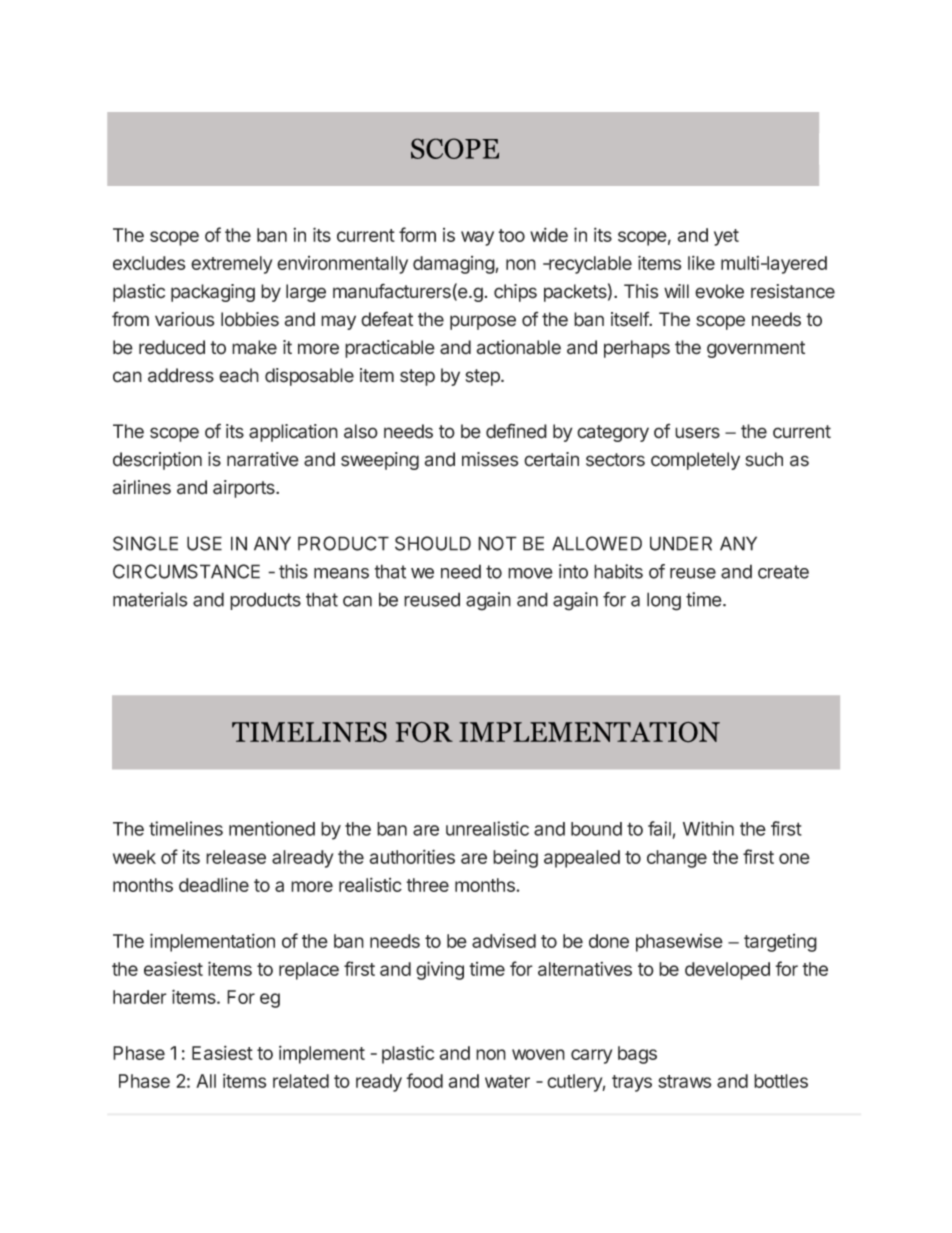 The image size is (952, 1233). I want to click on related, so click(301, 1081).
